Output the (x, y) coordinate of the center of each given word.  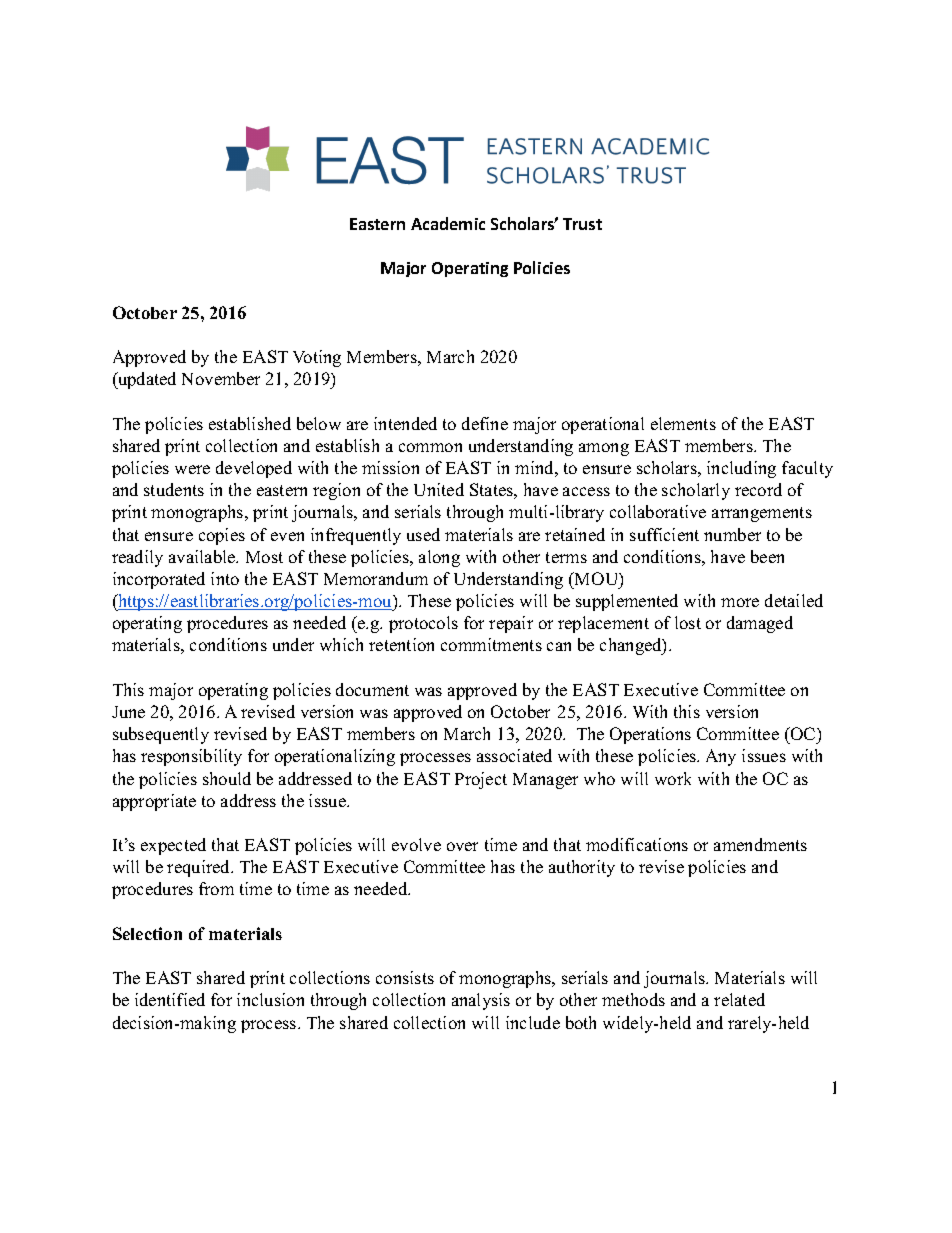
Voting (317, 358)
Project (481, 780)
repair (511, 624)
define (485, 423)
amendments (760, 844)
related (739, 999)
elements (683, 423)
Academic (448, 223)
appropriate (154, 802)
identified (170, 999)
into (225, 578)
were (192, 469)
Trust (582, 224)
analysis (481, 1001)
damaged (760, 624)
